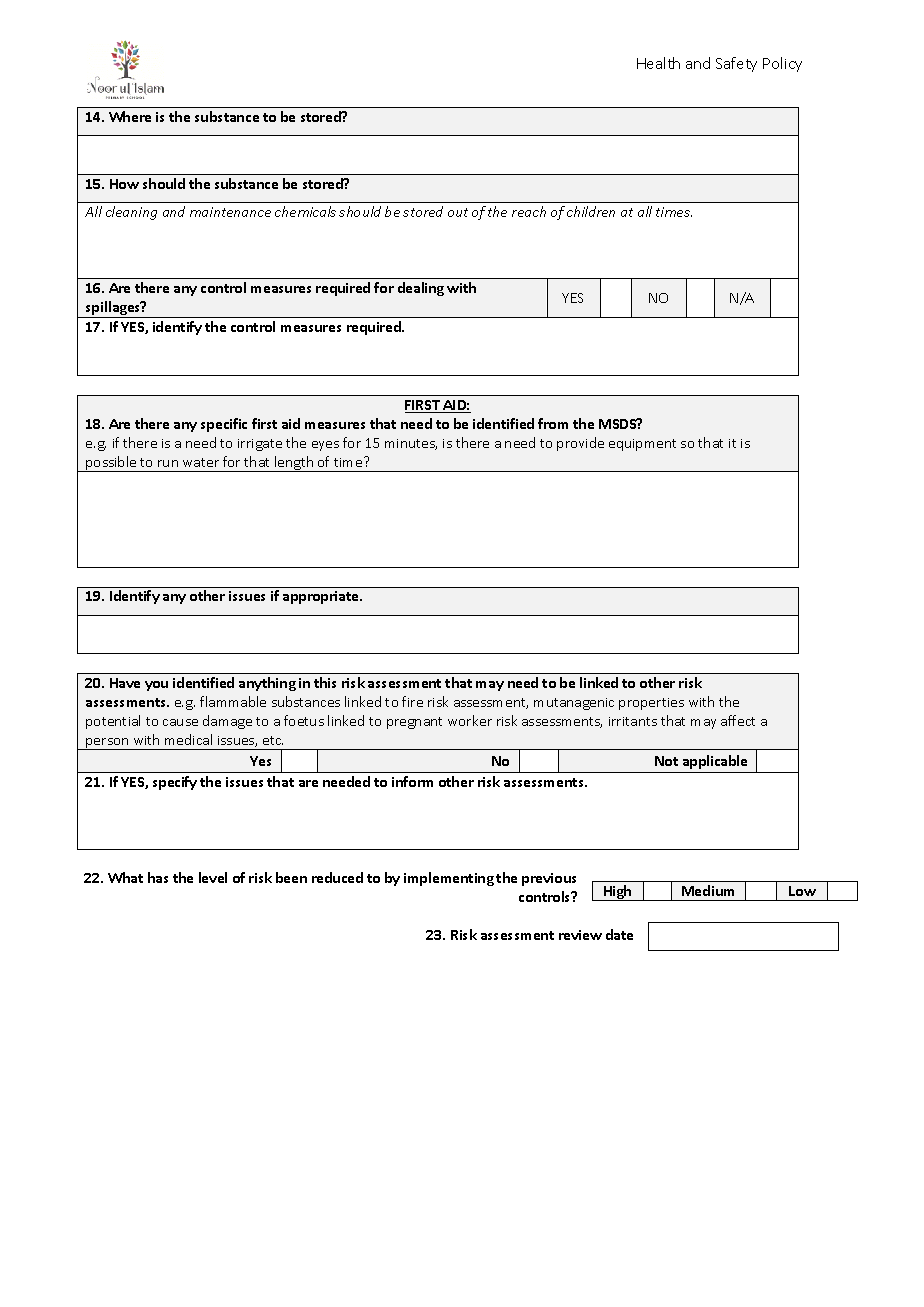  I want to click on worker, so click(470, 720).
